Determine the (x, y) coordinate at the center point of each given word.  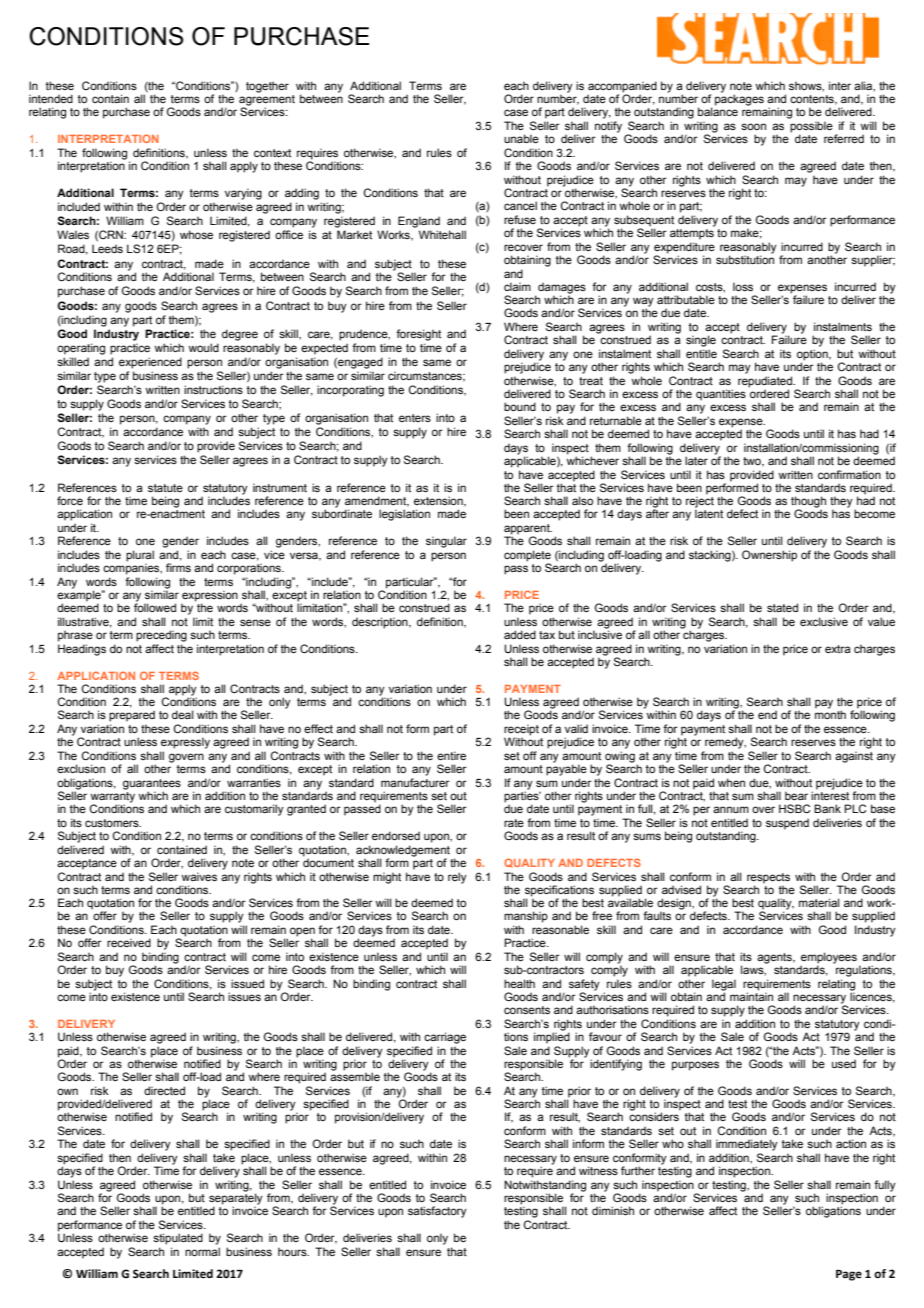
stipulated (178, 1239)
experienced (150, 363)
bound (520, 406)
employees (829, 959)
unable (521, 138)
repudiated (766, 382)
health (519, 983)
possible (811, 128)
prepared (132, 716)
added (520, 634)
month (830, 714)
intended (51, 98)
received (129, 942)
